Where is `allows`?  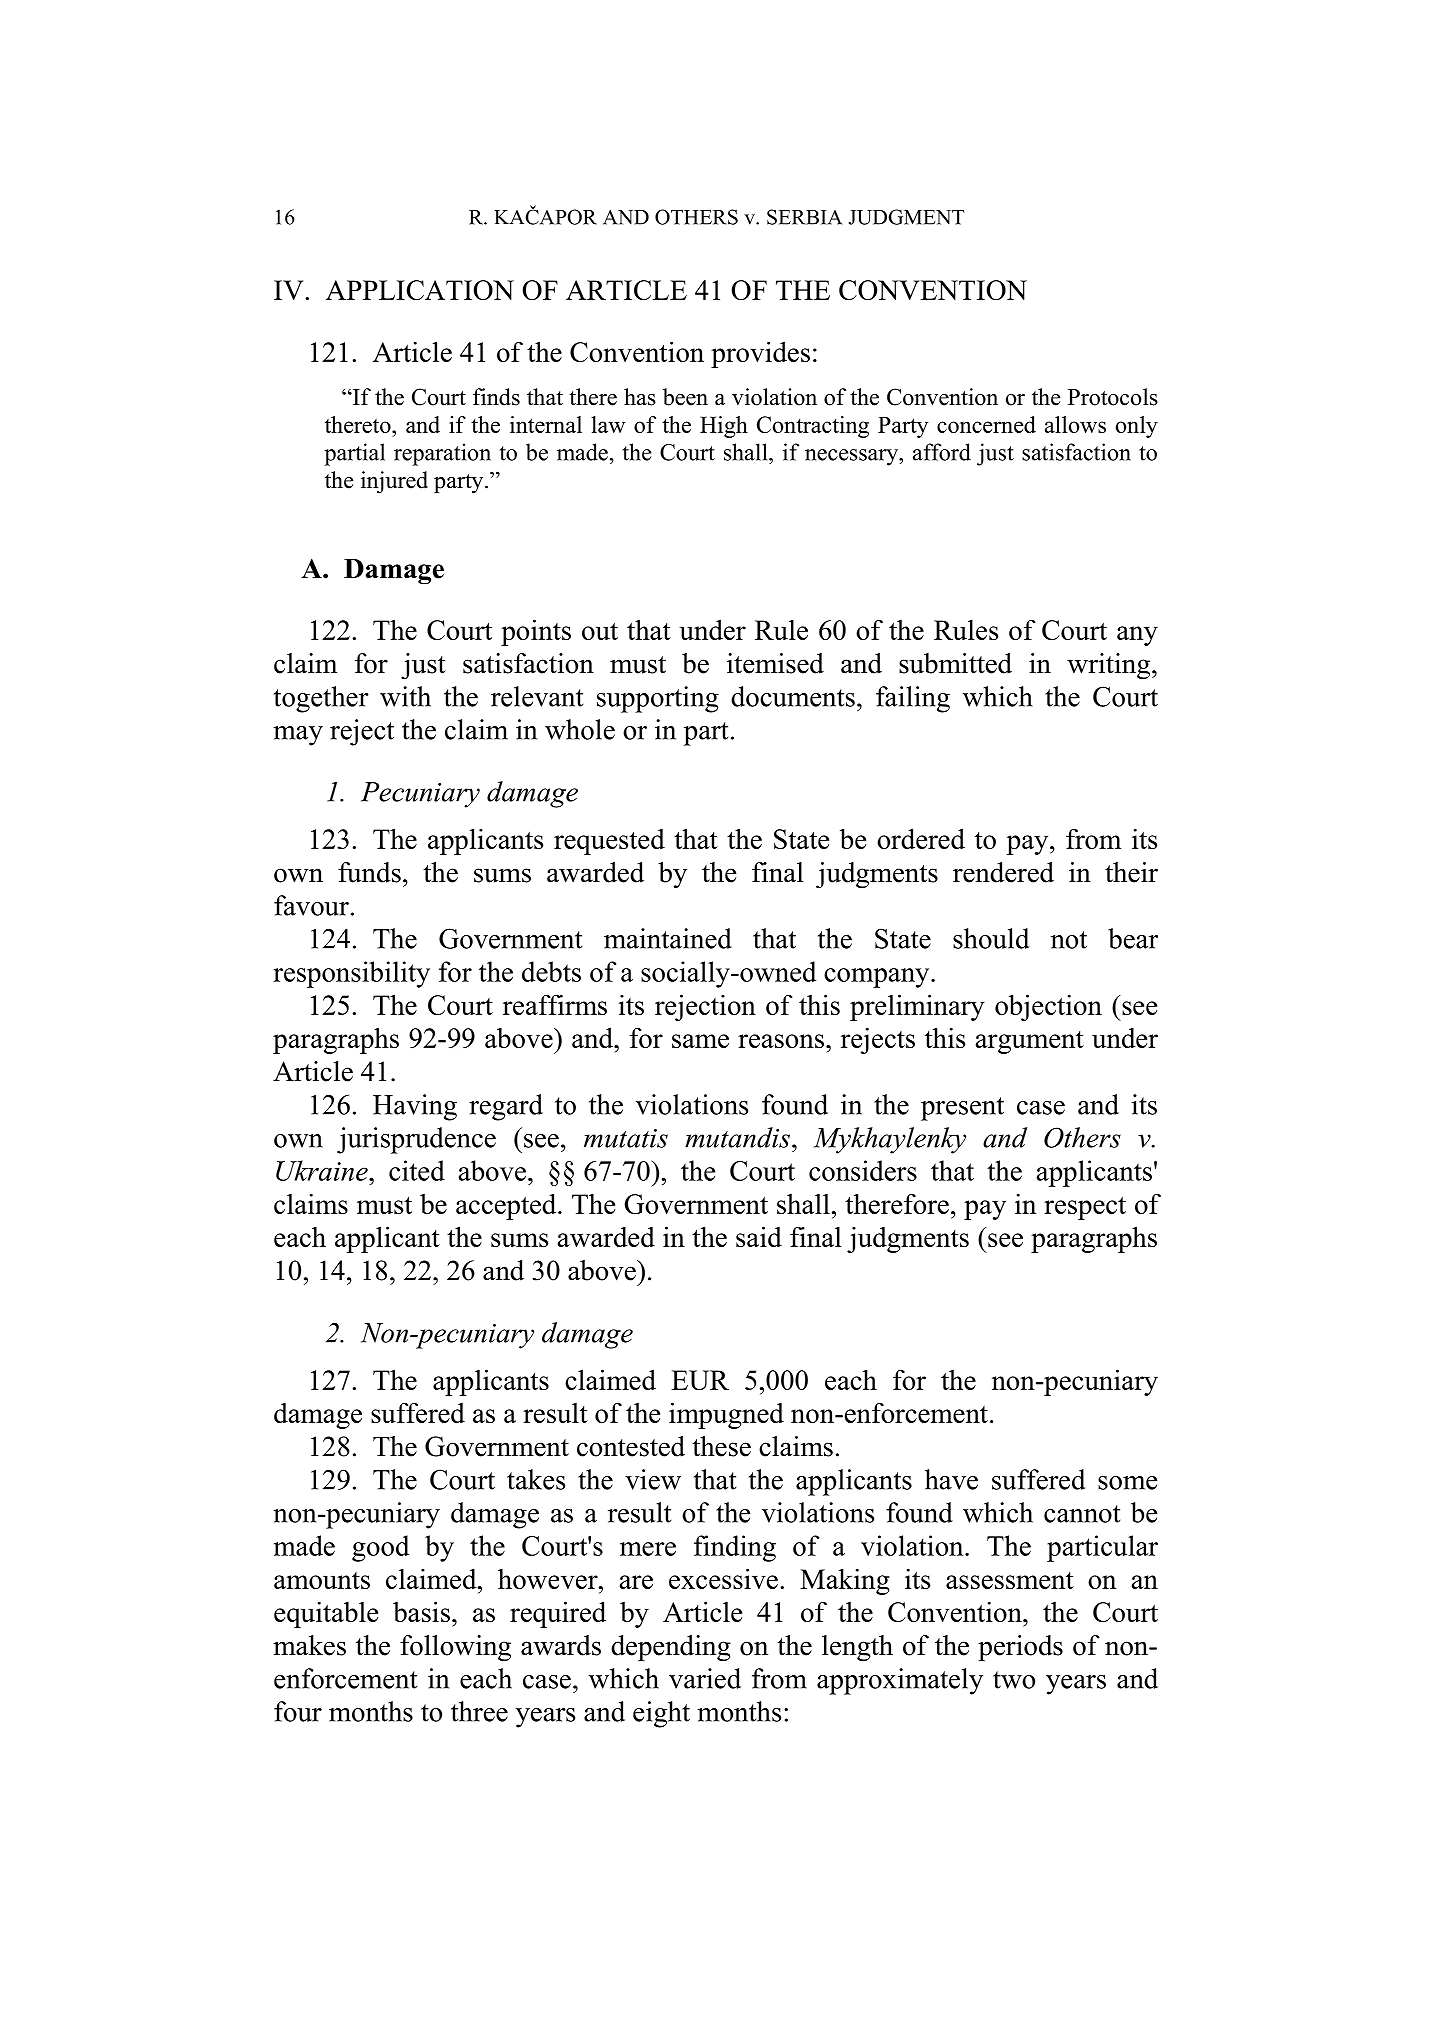
allows is located at coordinates (1075, 424).
